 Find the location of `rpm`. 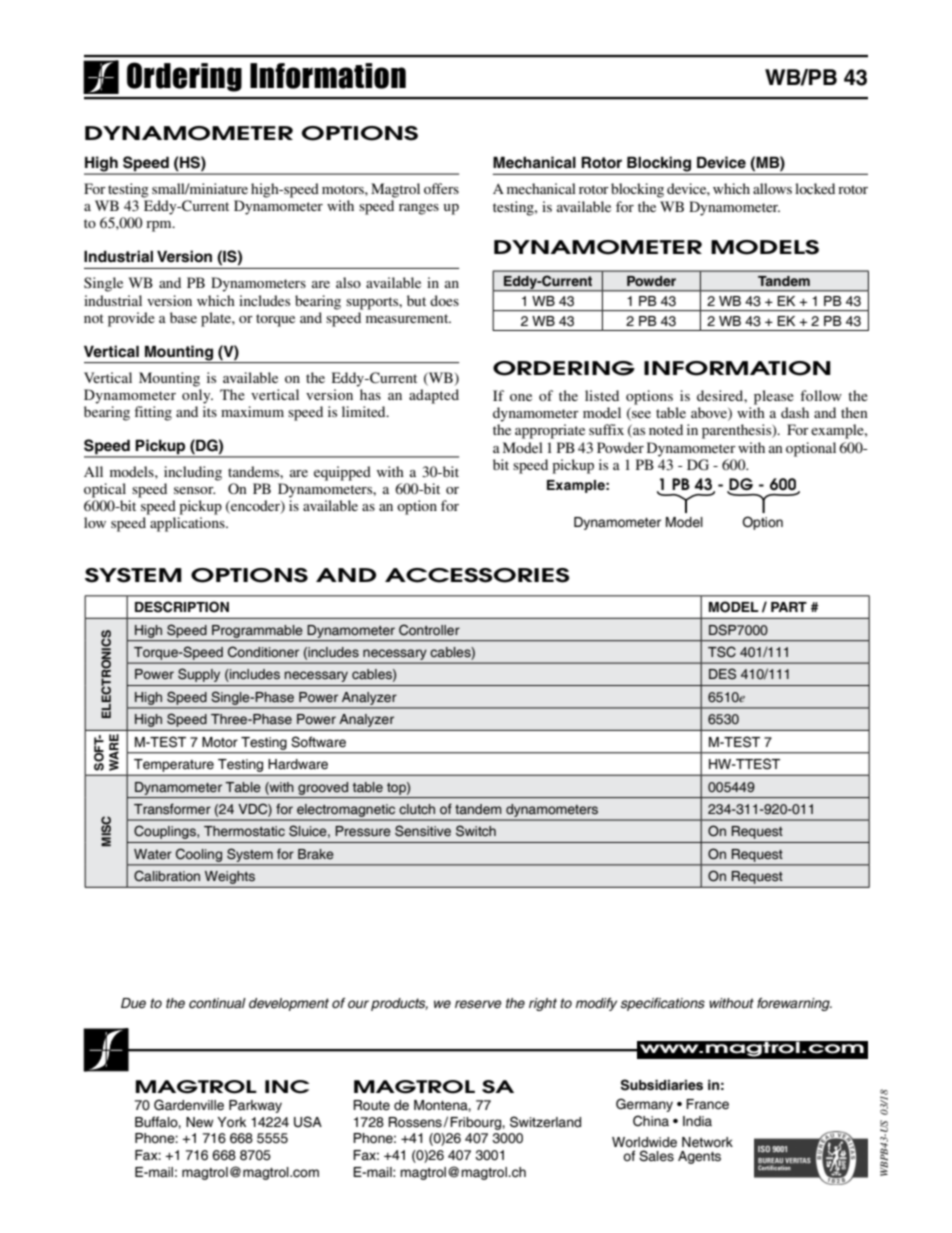

rpm is located at coordinates (160, 226).
